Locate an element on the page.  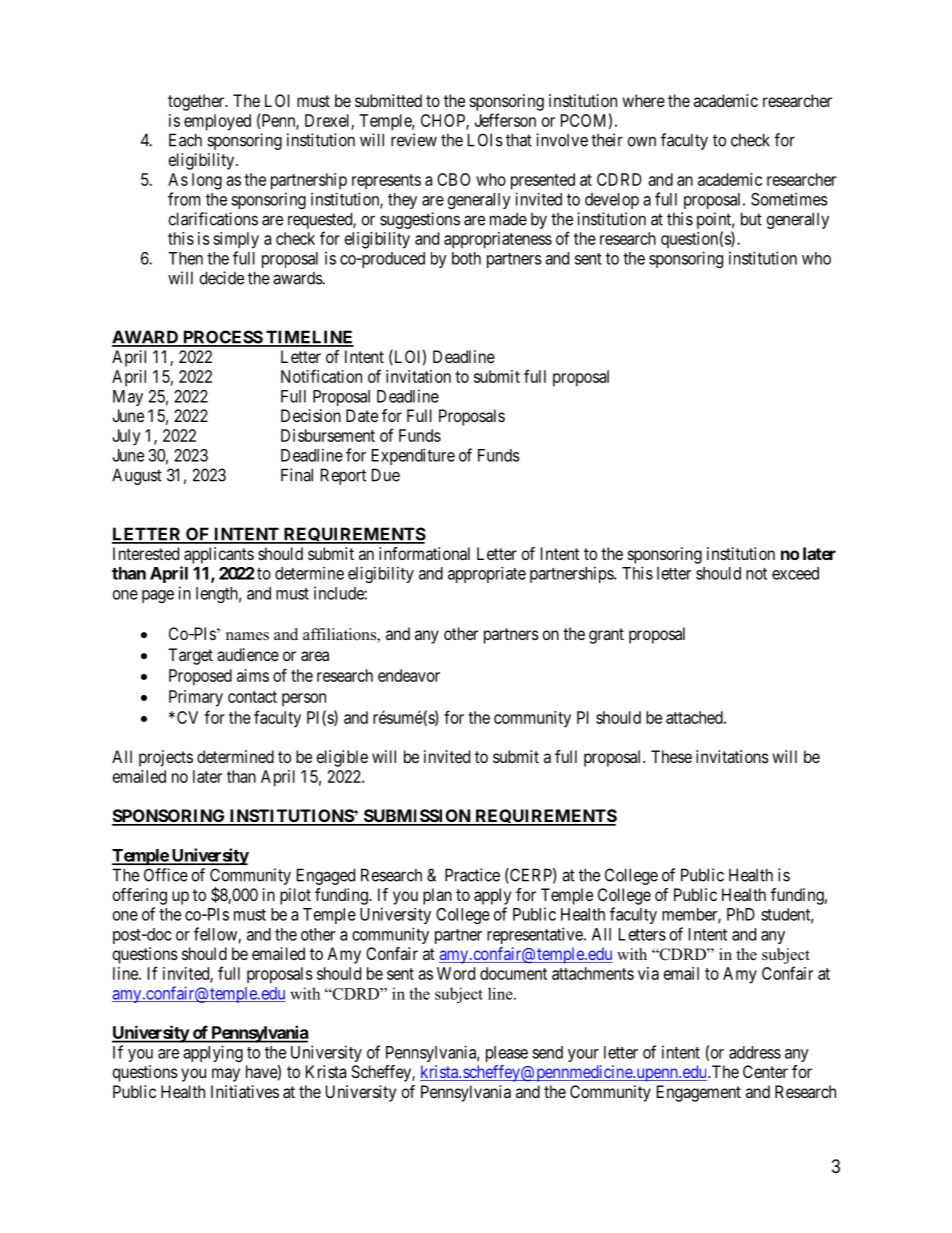
Date is located at coordinates (362, 415).
